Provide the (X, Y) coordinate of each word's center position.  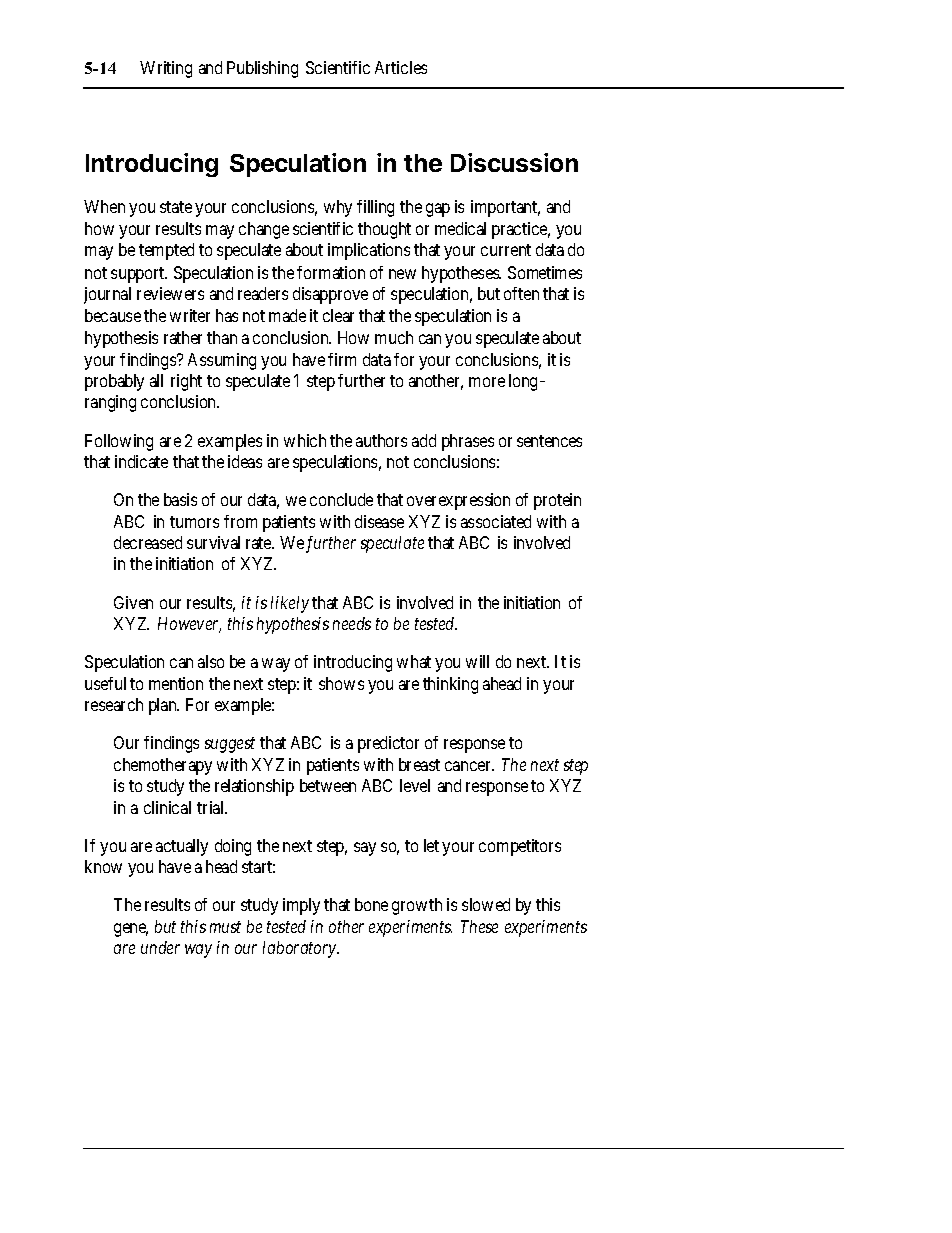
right (186, 382)
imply (301, 906)
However (189, 625)
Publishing (262, 69)
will (477, 661)
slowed (486, 904)
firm (342, 359)
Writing (166, 69)
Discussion (514, 162)
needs (352, 623)
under (160, 947)
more (487, 382)
